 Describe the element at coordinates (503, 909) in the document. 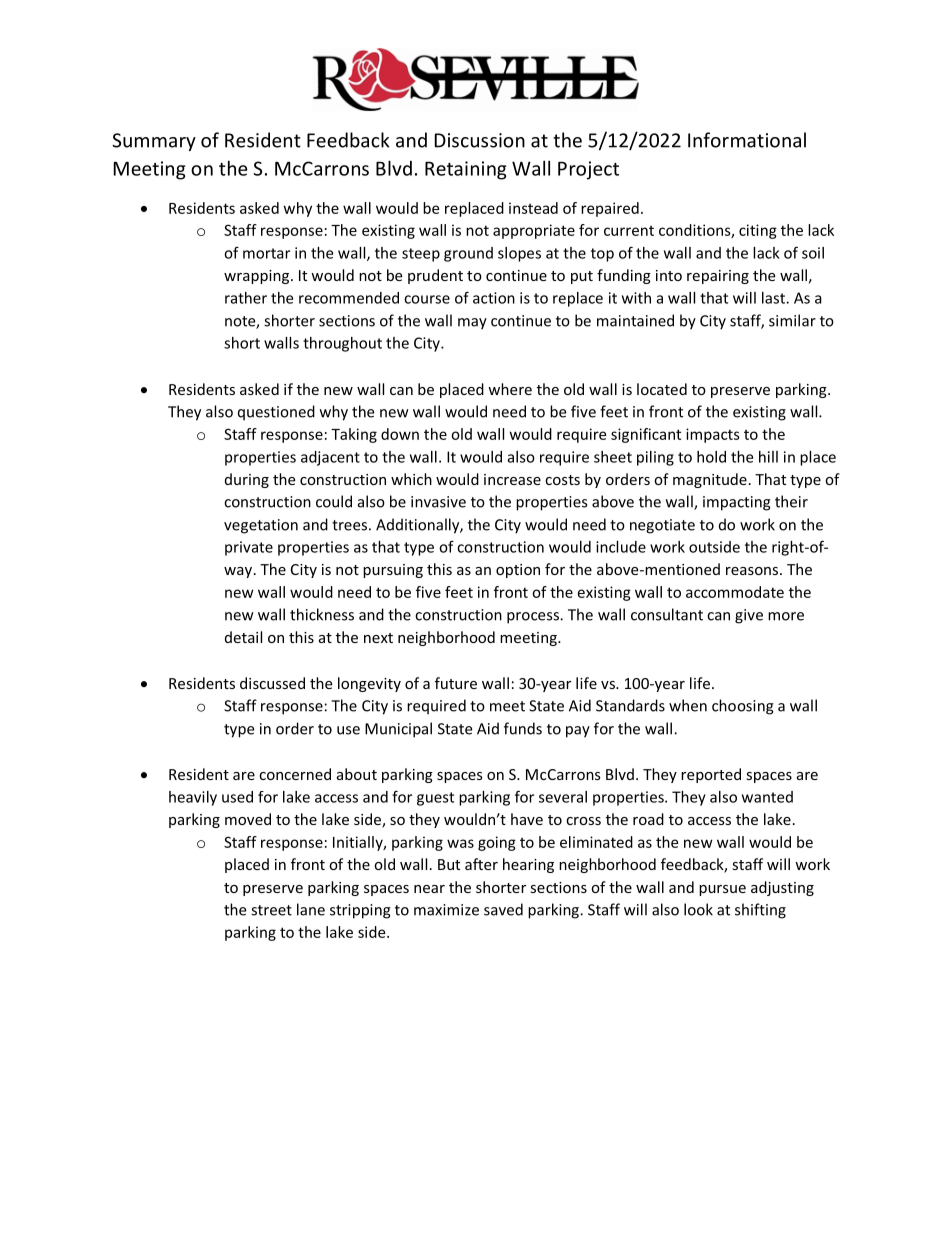

I see `saved` at that location.
